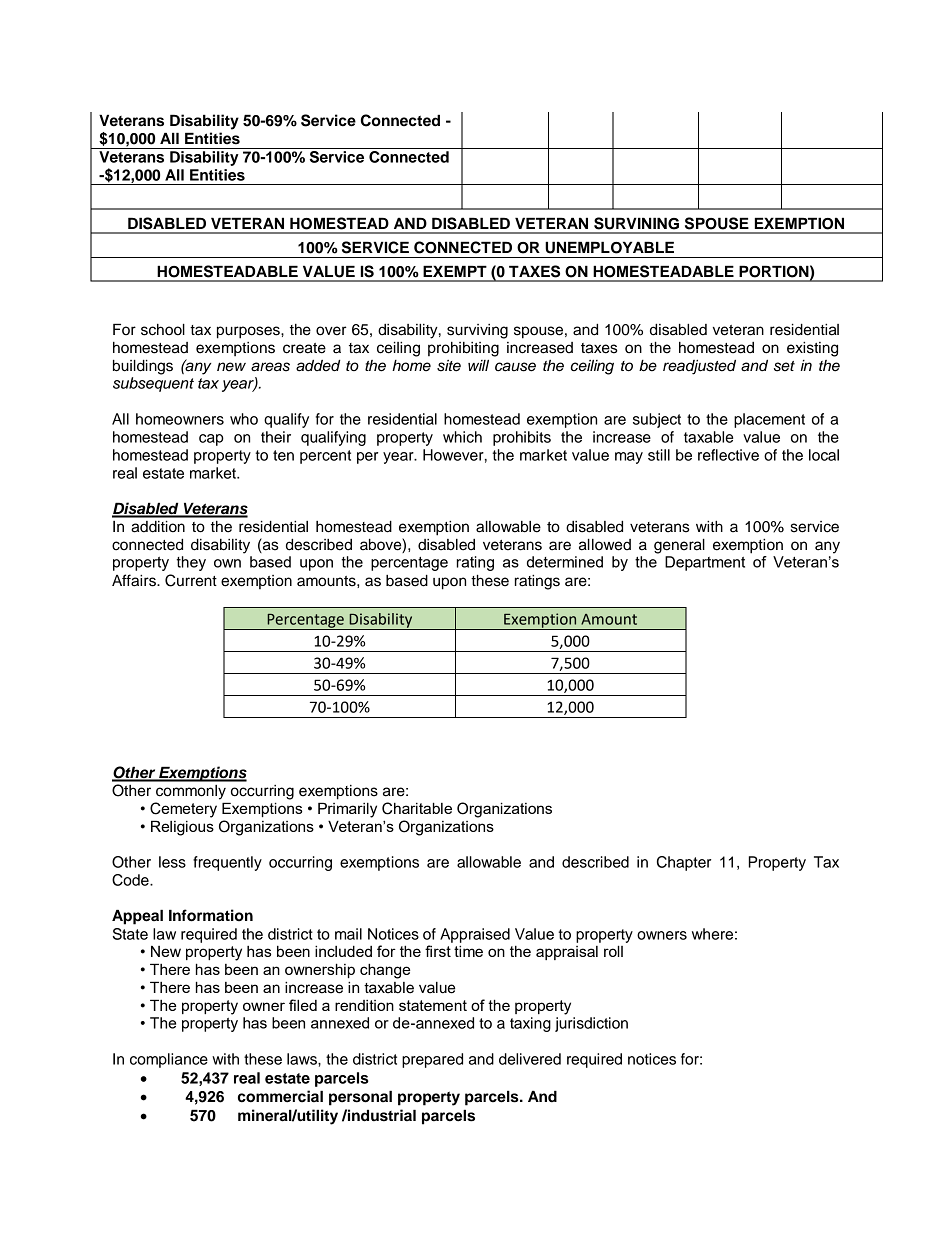  I want to click on determined, so click(565, 562).
